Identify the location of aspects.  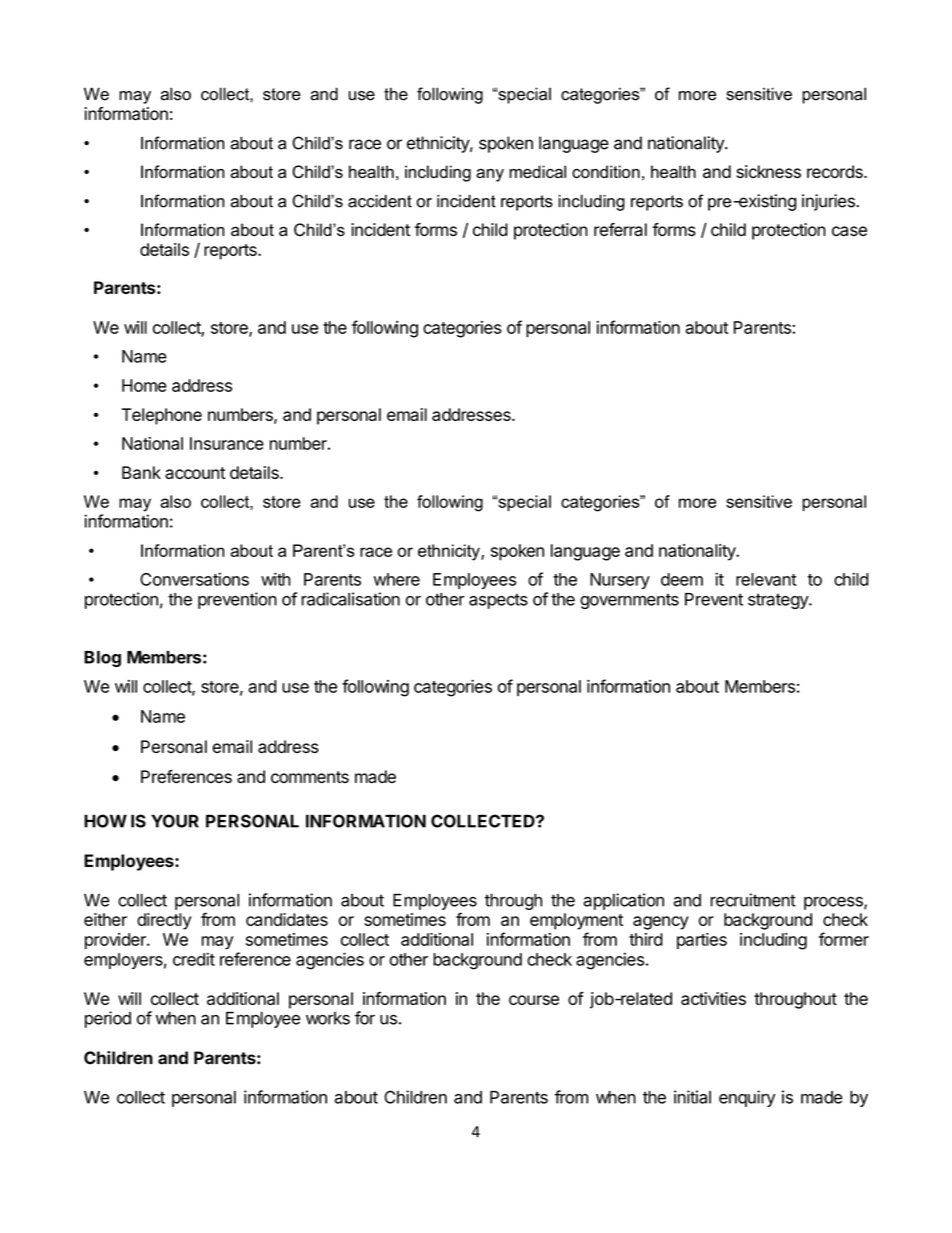
(498, 601).
